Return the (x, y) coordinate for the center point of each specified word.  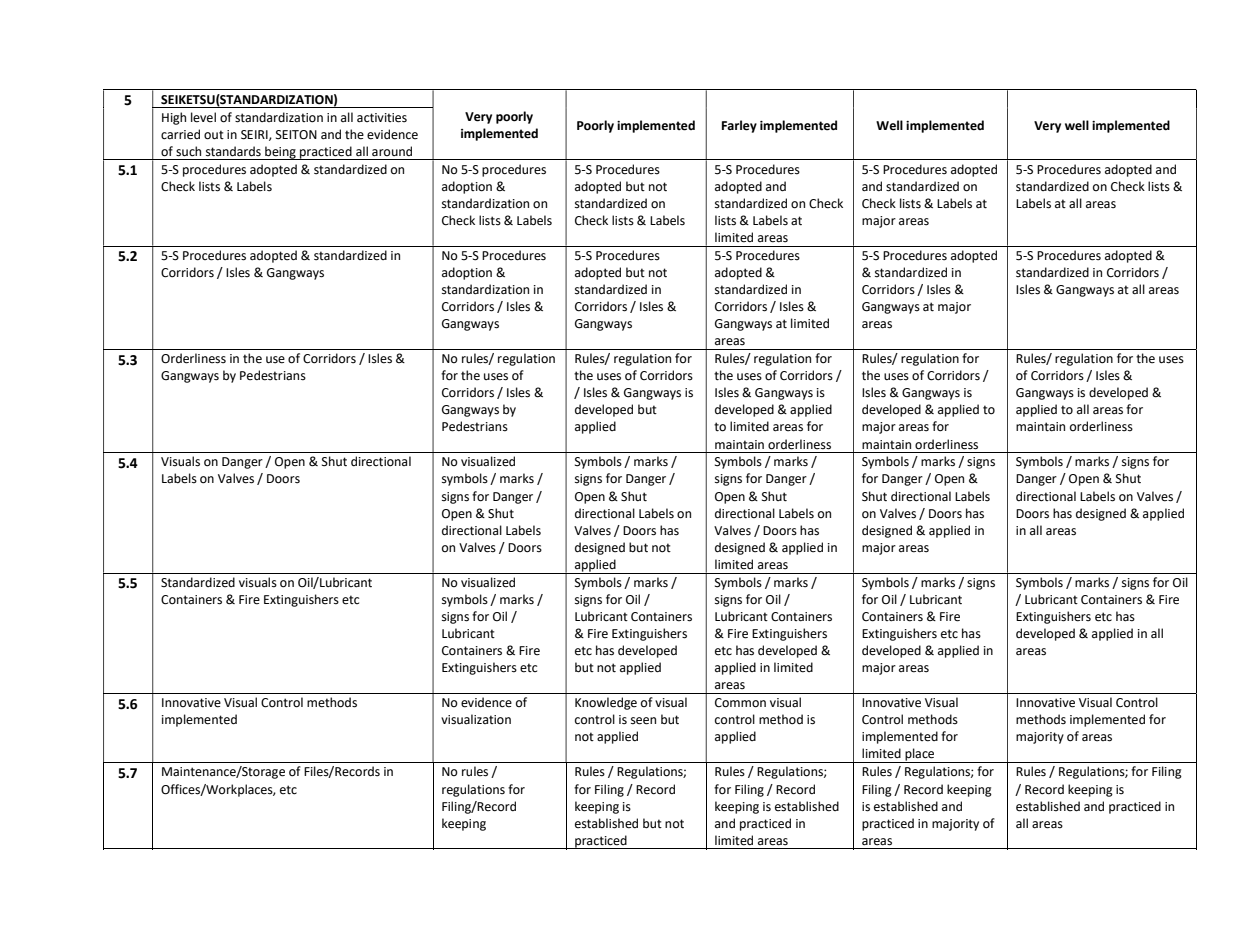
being (280, 153)
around (392, 151)
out (214, 135)
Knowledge (606, 703)
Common (740, 703)
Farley (739, 126)
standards (233, 151)
